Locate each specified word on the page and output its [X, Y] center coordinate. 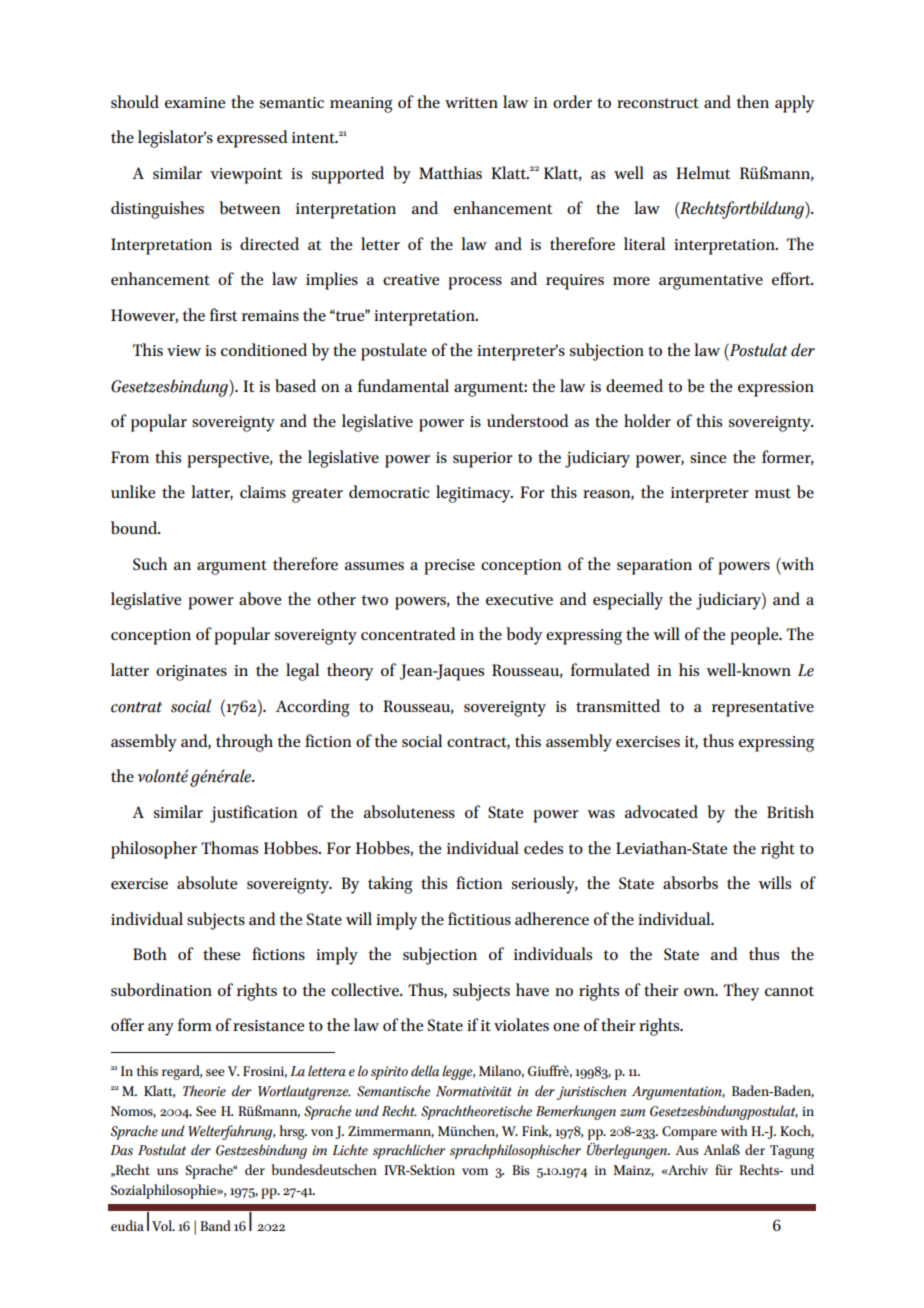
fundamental [403, 385]
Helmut [703, 172]
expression [776, 389]
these [221, 953]
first [223, 314]
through [244, 743]
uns [167, 1171]
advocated [661, 811]
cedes [543, 847]
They [741, 992]
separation [654, 567]
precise [449, 567]
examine [195, 102]
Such [150, 563]
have [532, 989]
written [471, 102]
